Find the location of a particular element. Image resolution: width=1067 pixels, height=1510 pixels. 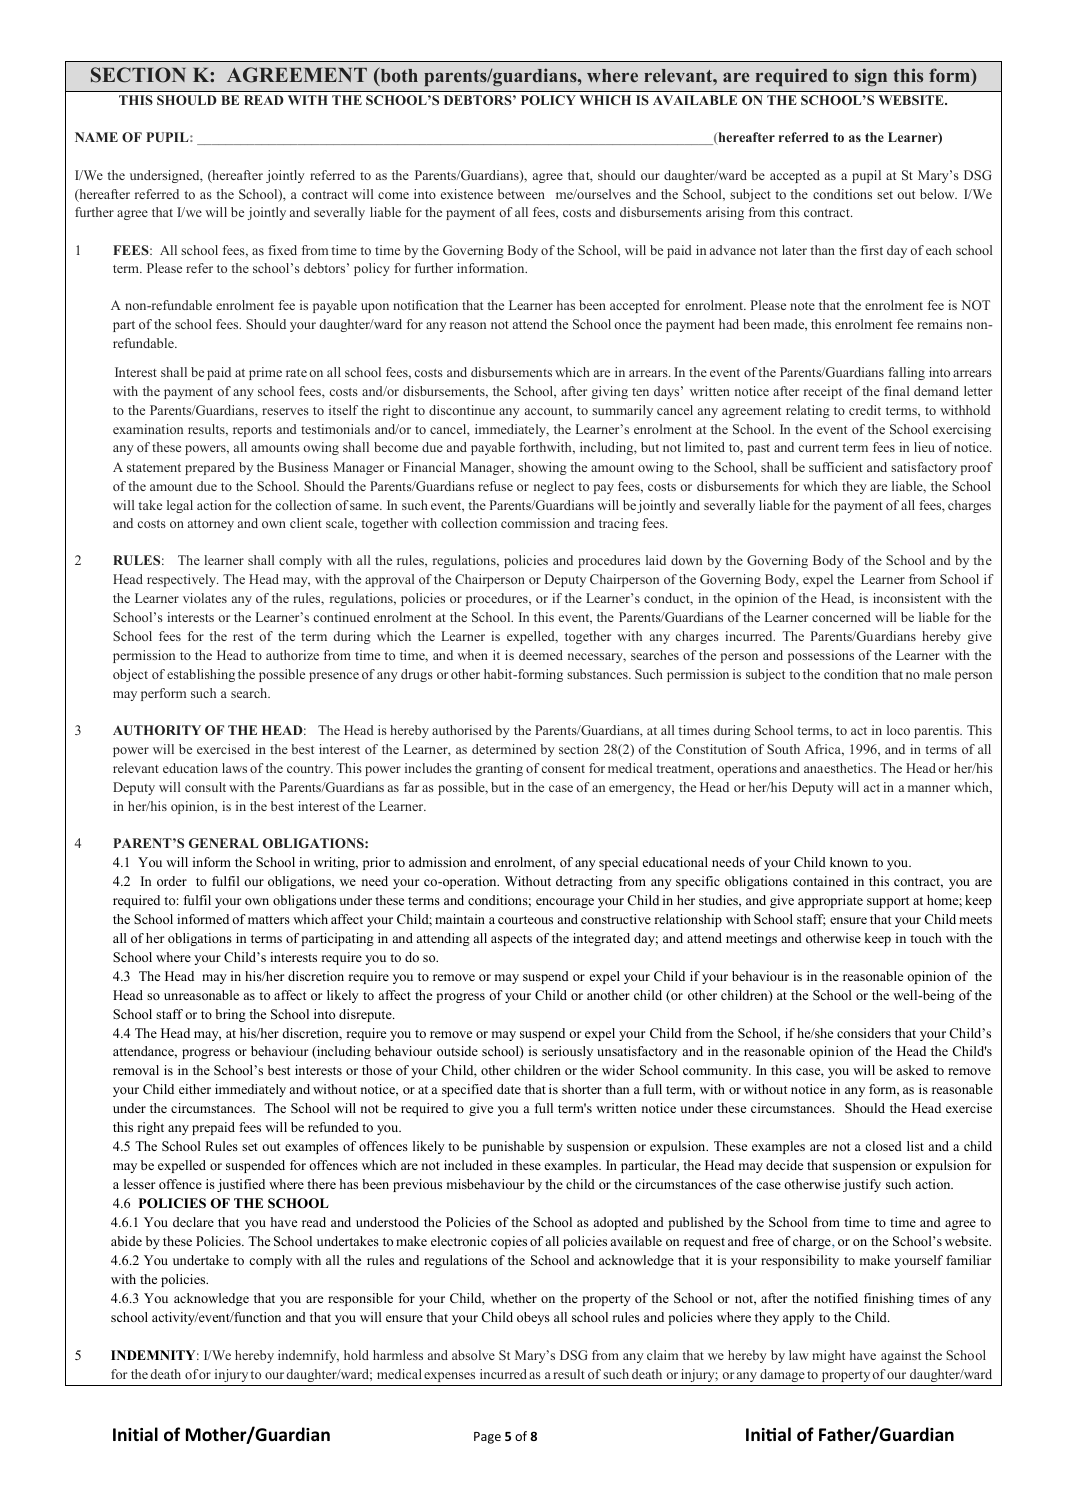

NAME is located at coordinates (96, 137).
